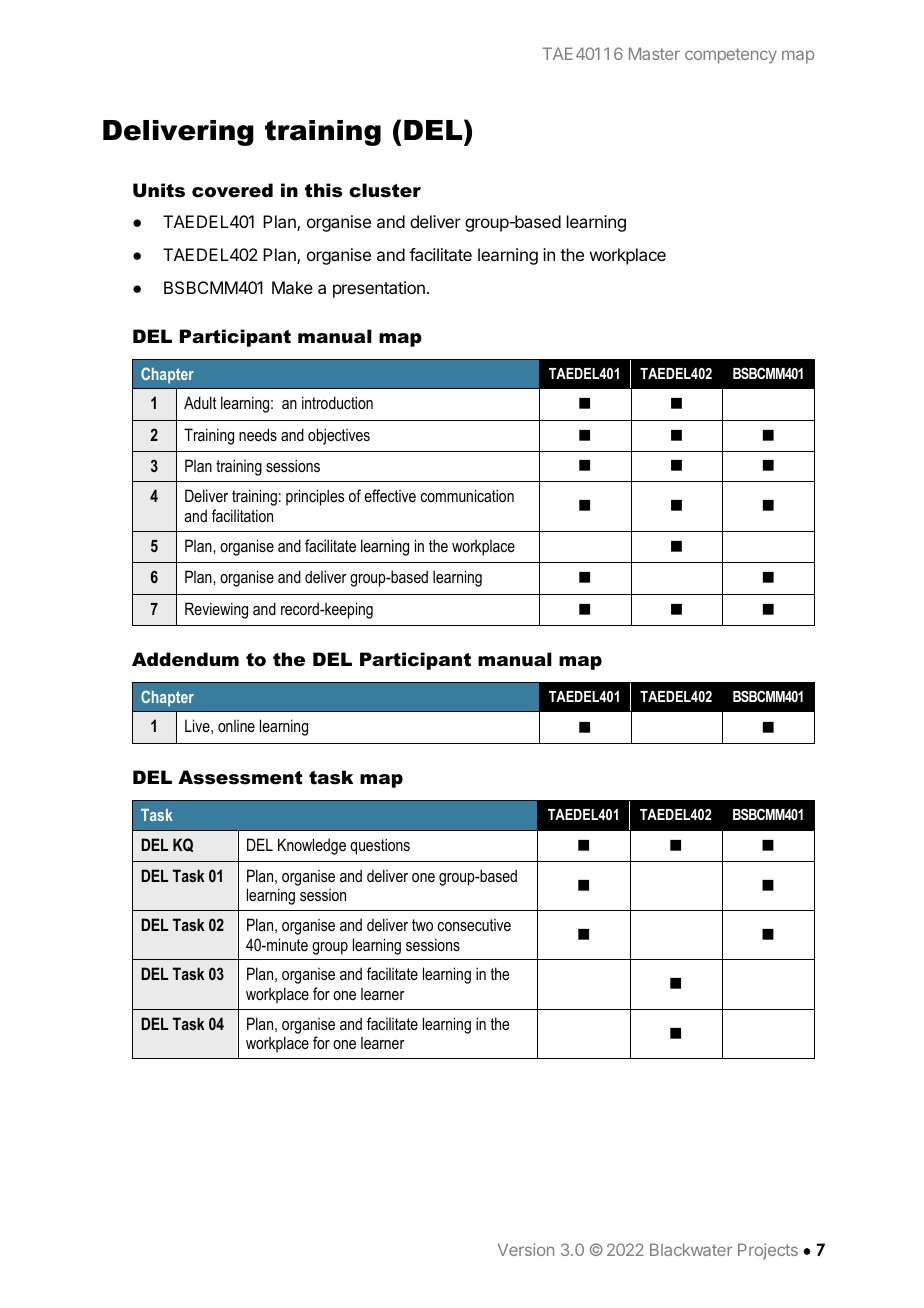  What do you see at coordinates (232, 190) in the image?
I see `covered` at bounding box center [232, 190].
